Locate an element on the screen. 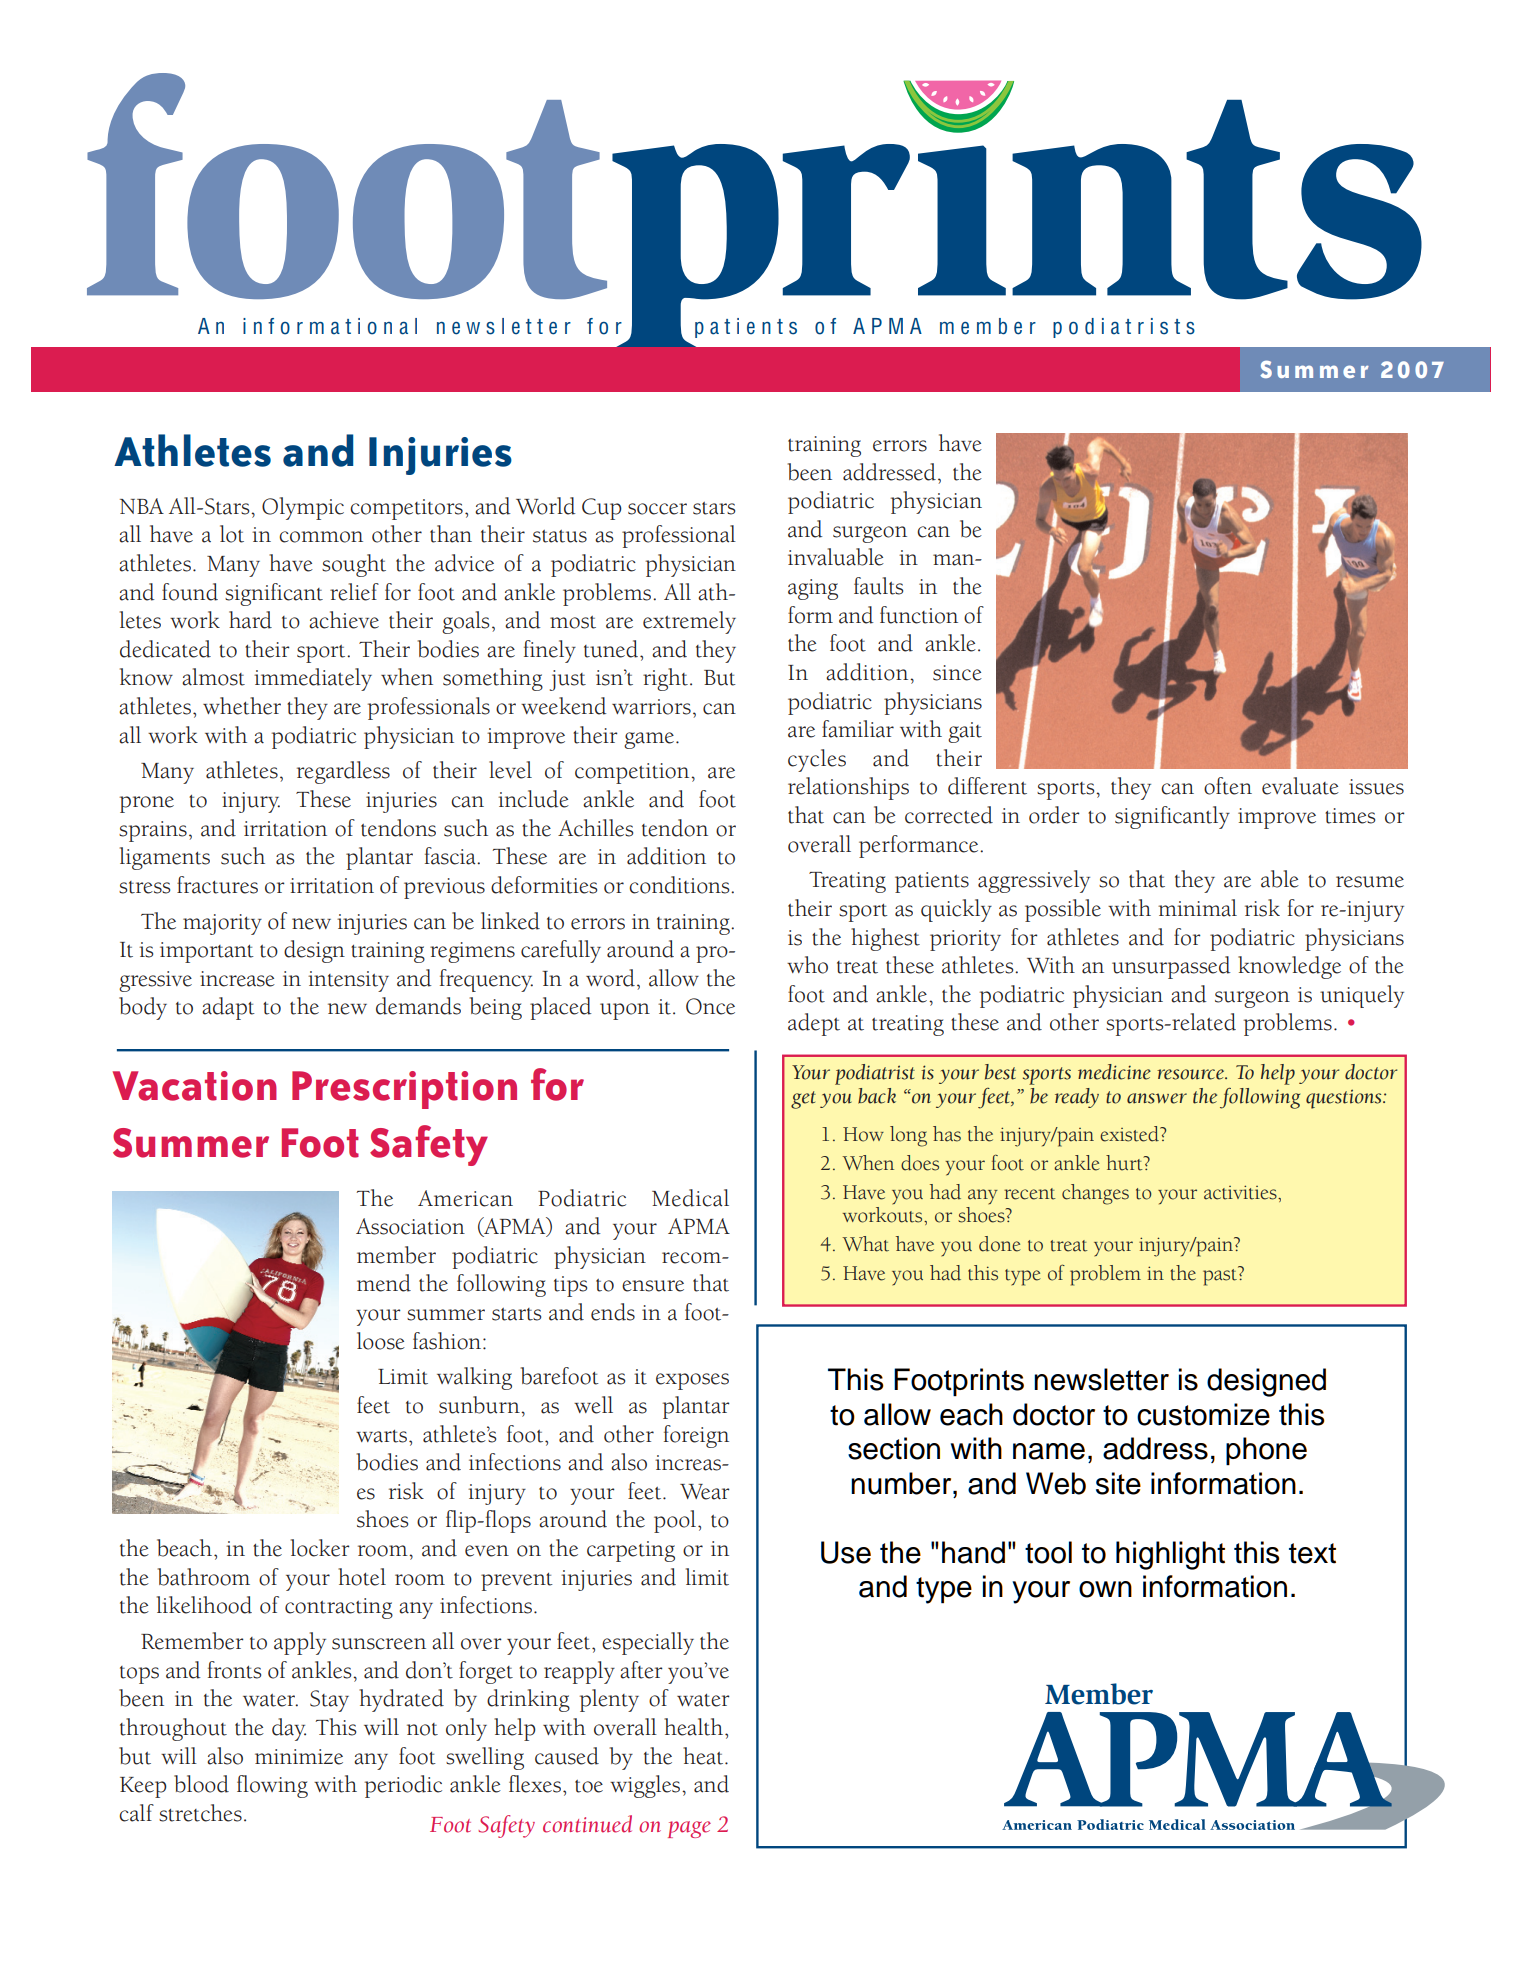 Image resolution: width=1520 pixels, height=1967 pixels. Vacation is located at coordinates (195, 1086).
